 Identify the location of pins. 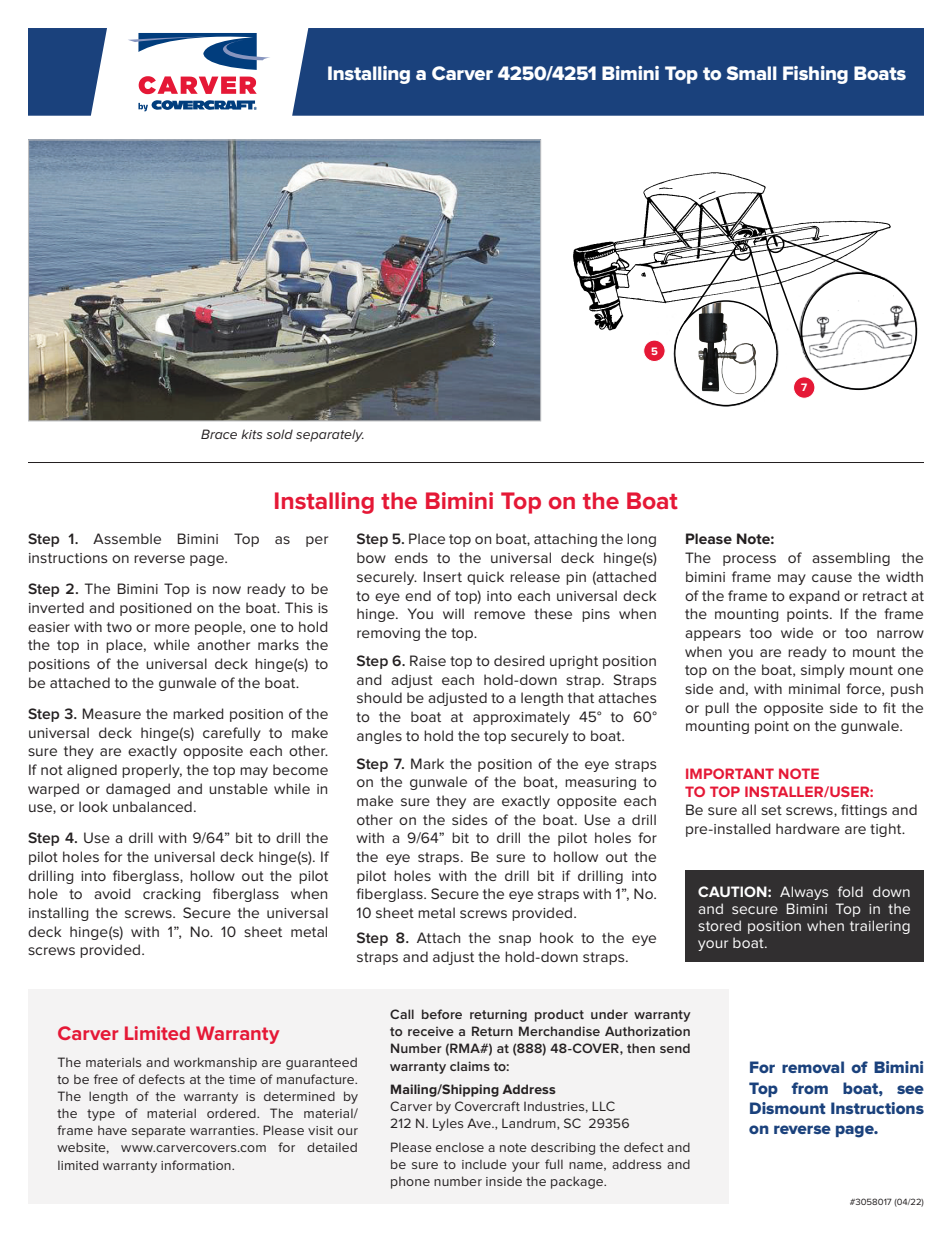
(596, 615).
